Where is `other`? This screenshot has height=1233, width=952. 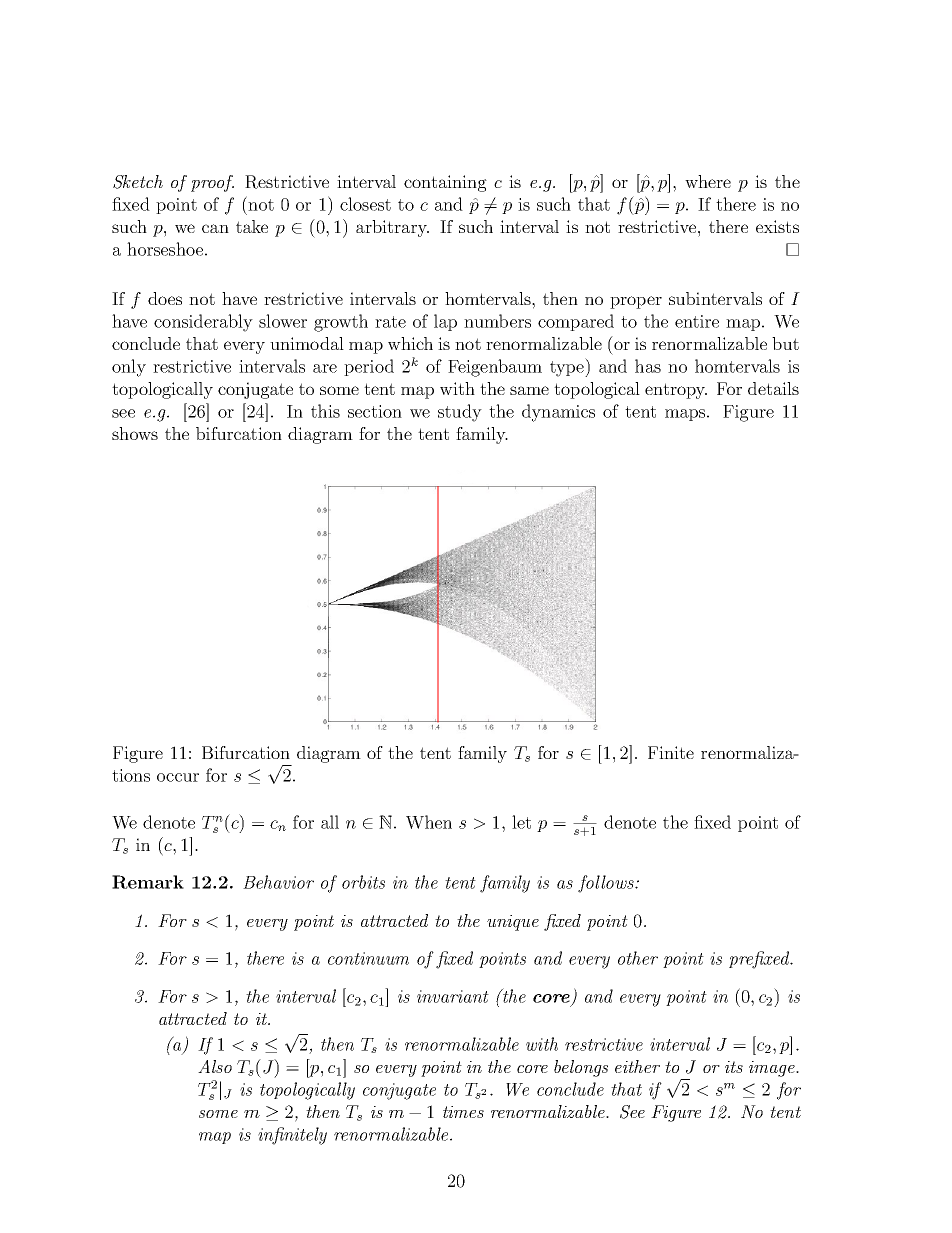 other is located at coordinates (638, 958).
